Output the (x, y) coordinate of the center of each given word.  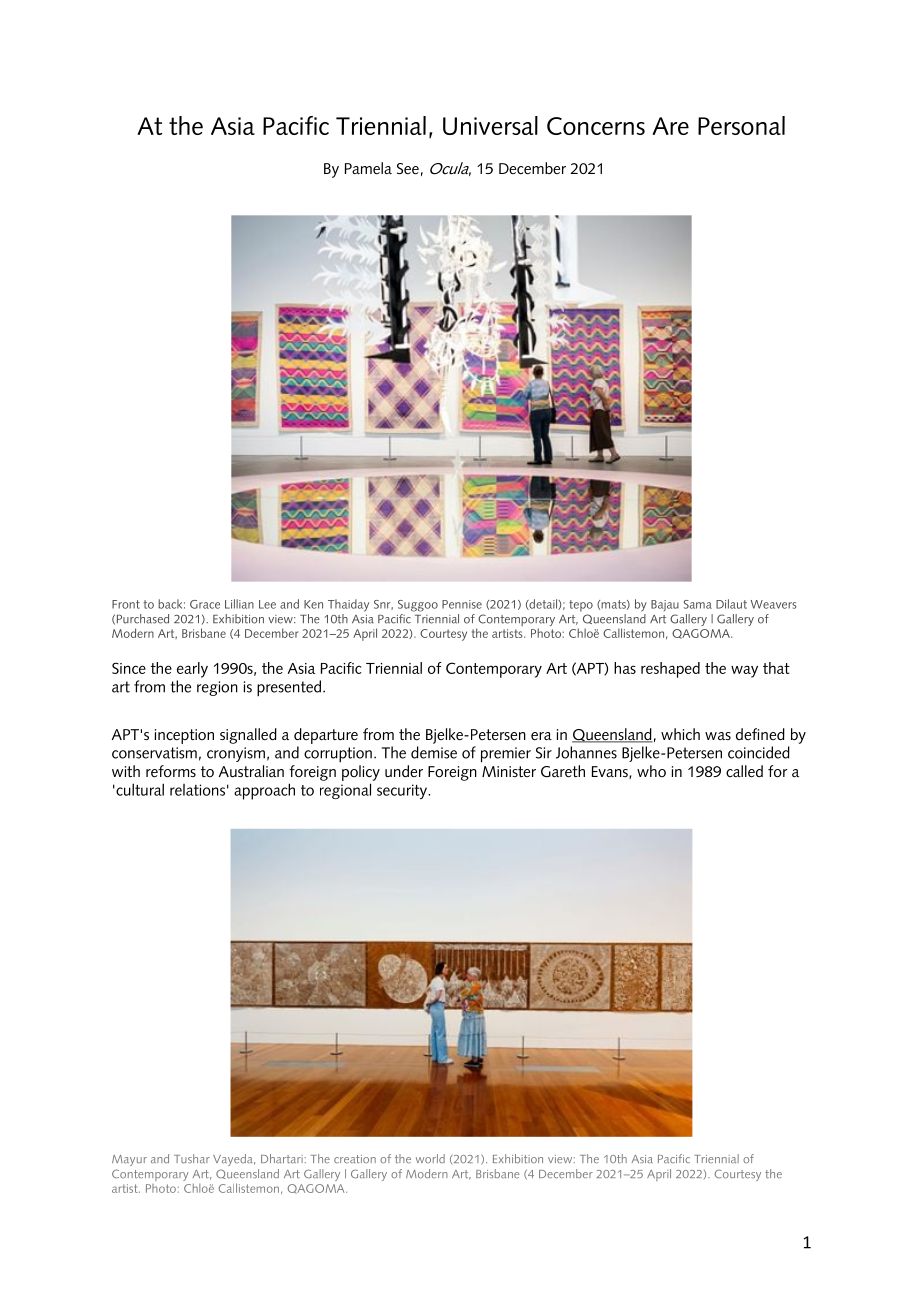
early (192, 670)
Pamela (368, 168)
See (408, 169)
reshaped (670, 670)
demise (434, 752)
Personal (741, 125)
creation (355, 1159)
